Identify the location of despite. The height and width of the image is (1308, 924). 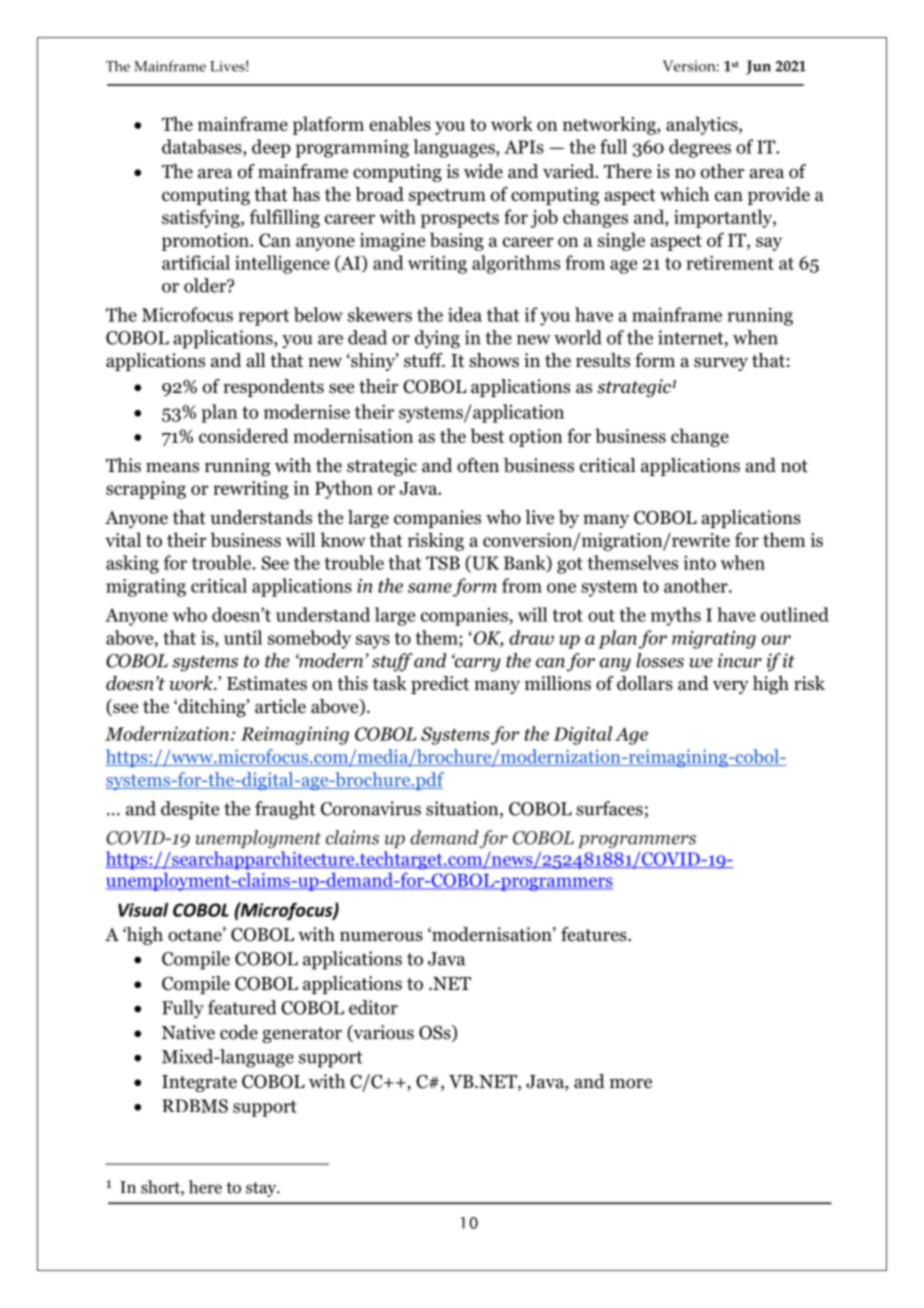
(190, 810).
